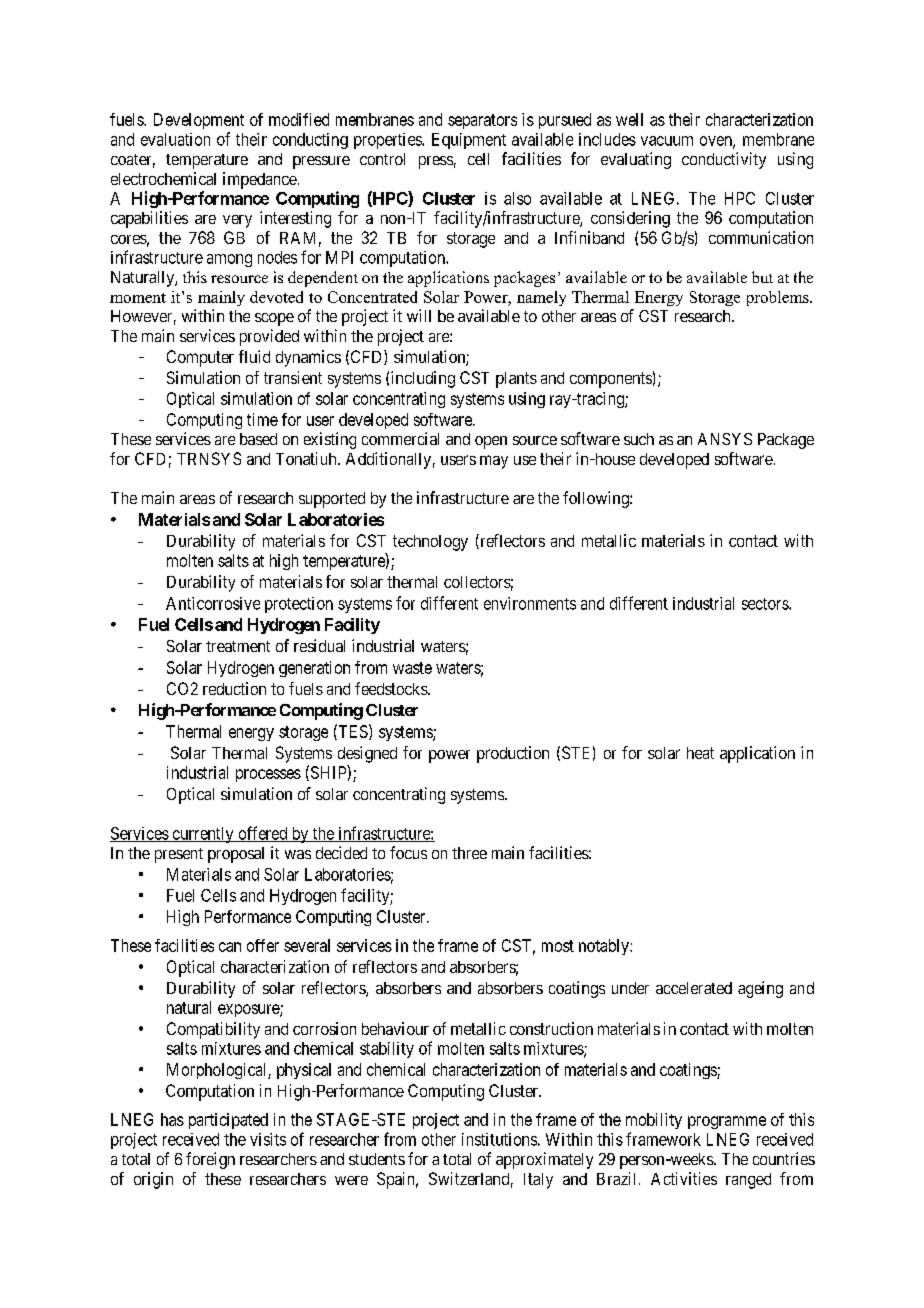  Describe the element at coordinates (469, 141) in the page. I see `Equipment` at that location.
